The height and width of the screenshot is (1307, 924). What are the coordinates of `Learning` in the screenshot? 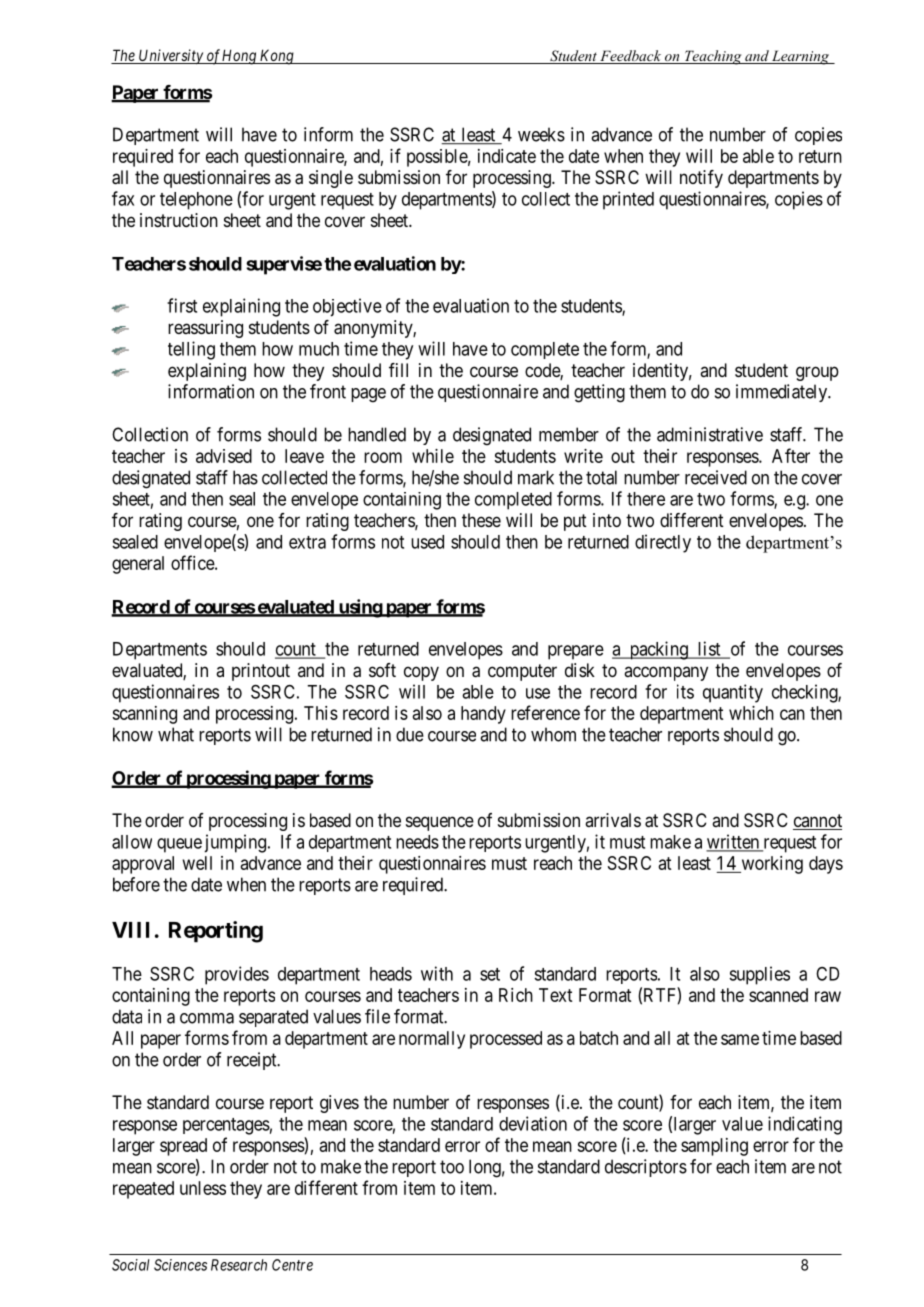 It's located at (801, 57).
